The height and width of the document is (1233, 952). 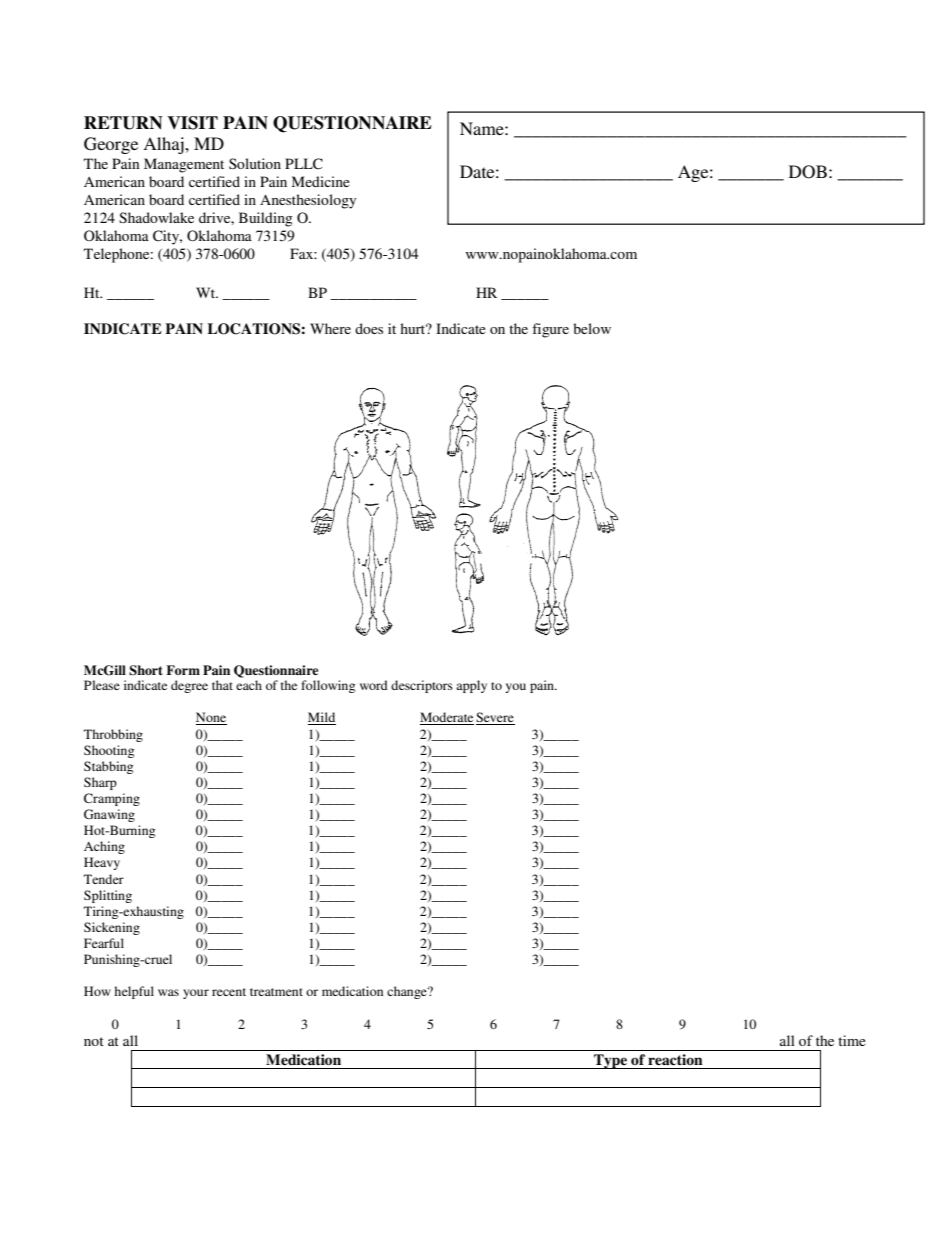 I want to click on Medicine, so click(x=321, y=181).
